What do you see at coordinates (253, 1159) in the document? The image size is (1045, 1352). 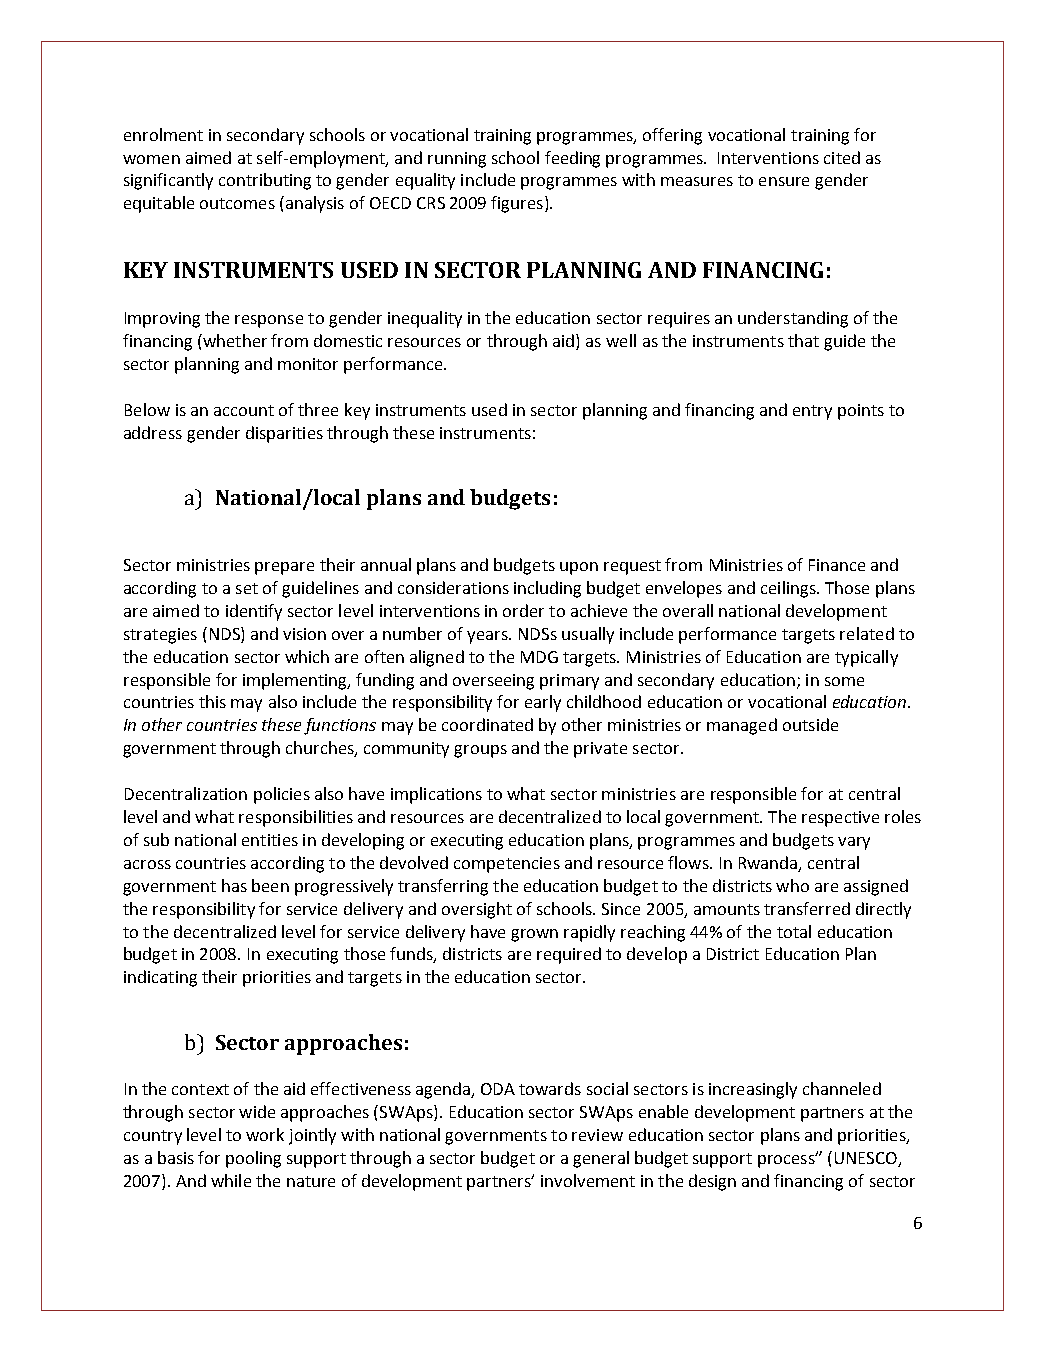 I see `pooling` at bounding box center [253, 1159].
